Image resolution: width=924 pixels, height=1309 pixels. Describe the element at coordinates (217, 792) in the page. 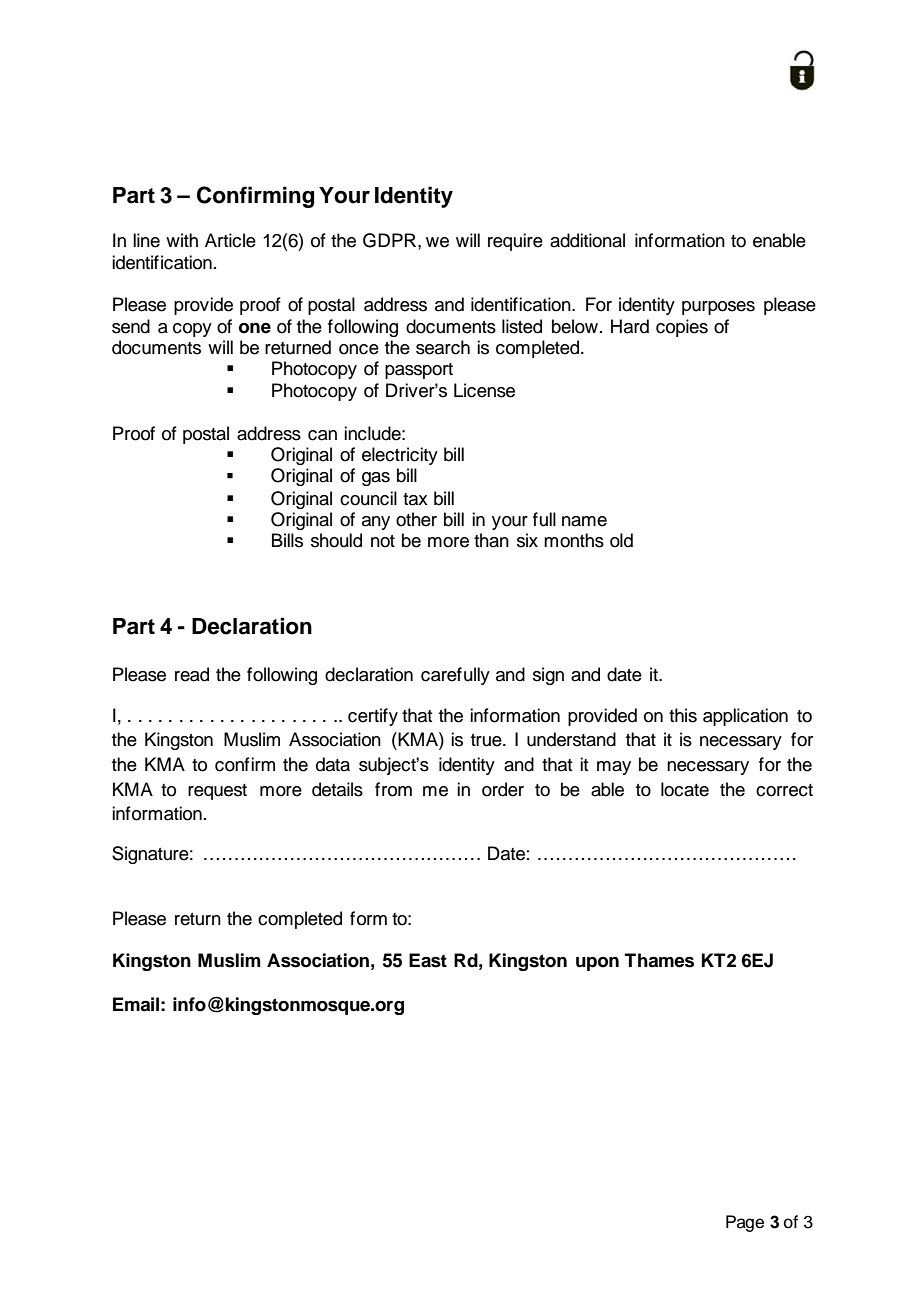

I see `request` at that location.
